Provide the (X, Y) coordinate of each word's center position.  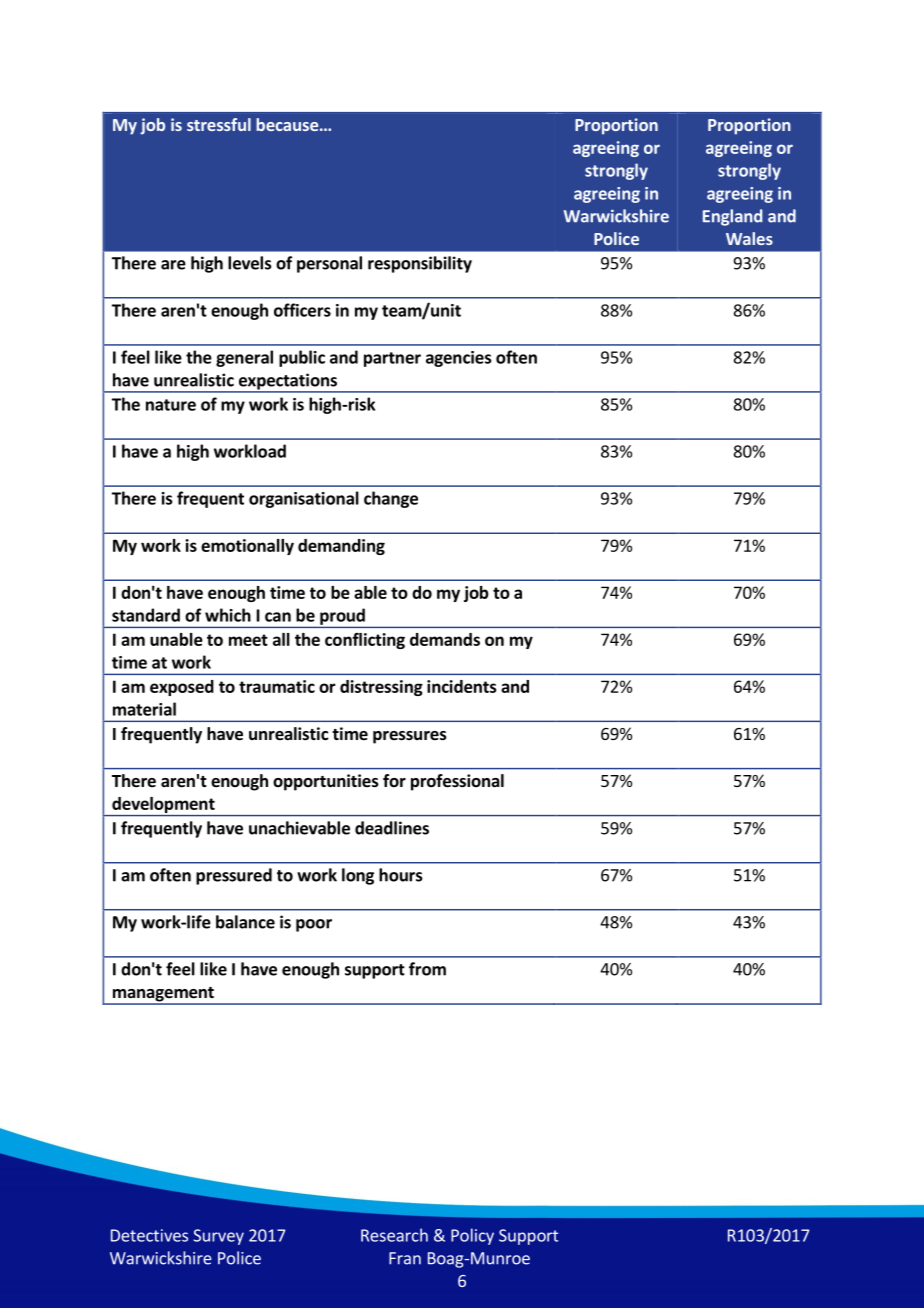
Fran (405, 1258)
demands (445, 639)
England (732, 217)
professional (457, 782)
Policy (472, 1236)
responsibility (420, 264)
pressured (234, 876)
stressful (219, 124)
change (391, 499)
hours (401, 875)
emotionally (247, 547)
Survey (219, 1237)
